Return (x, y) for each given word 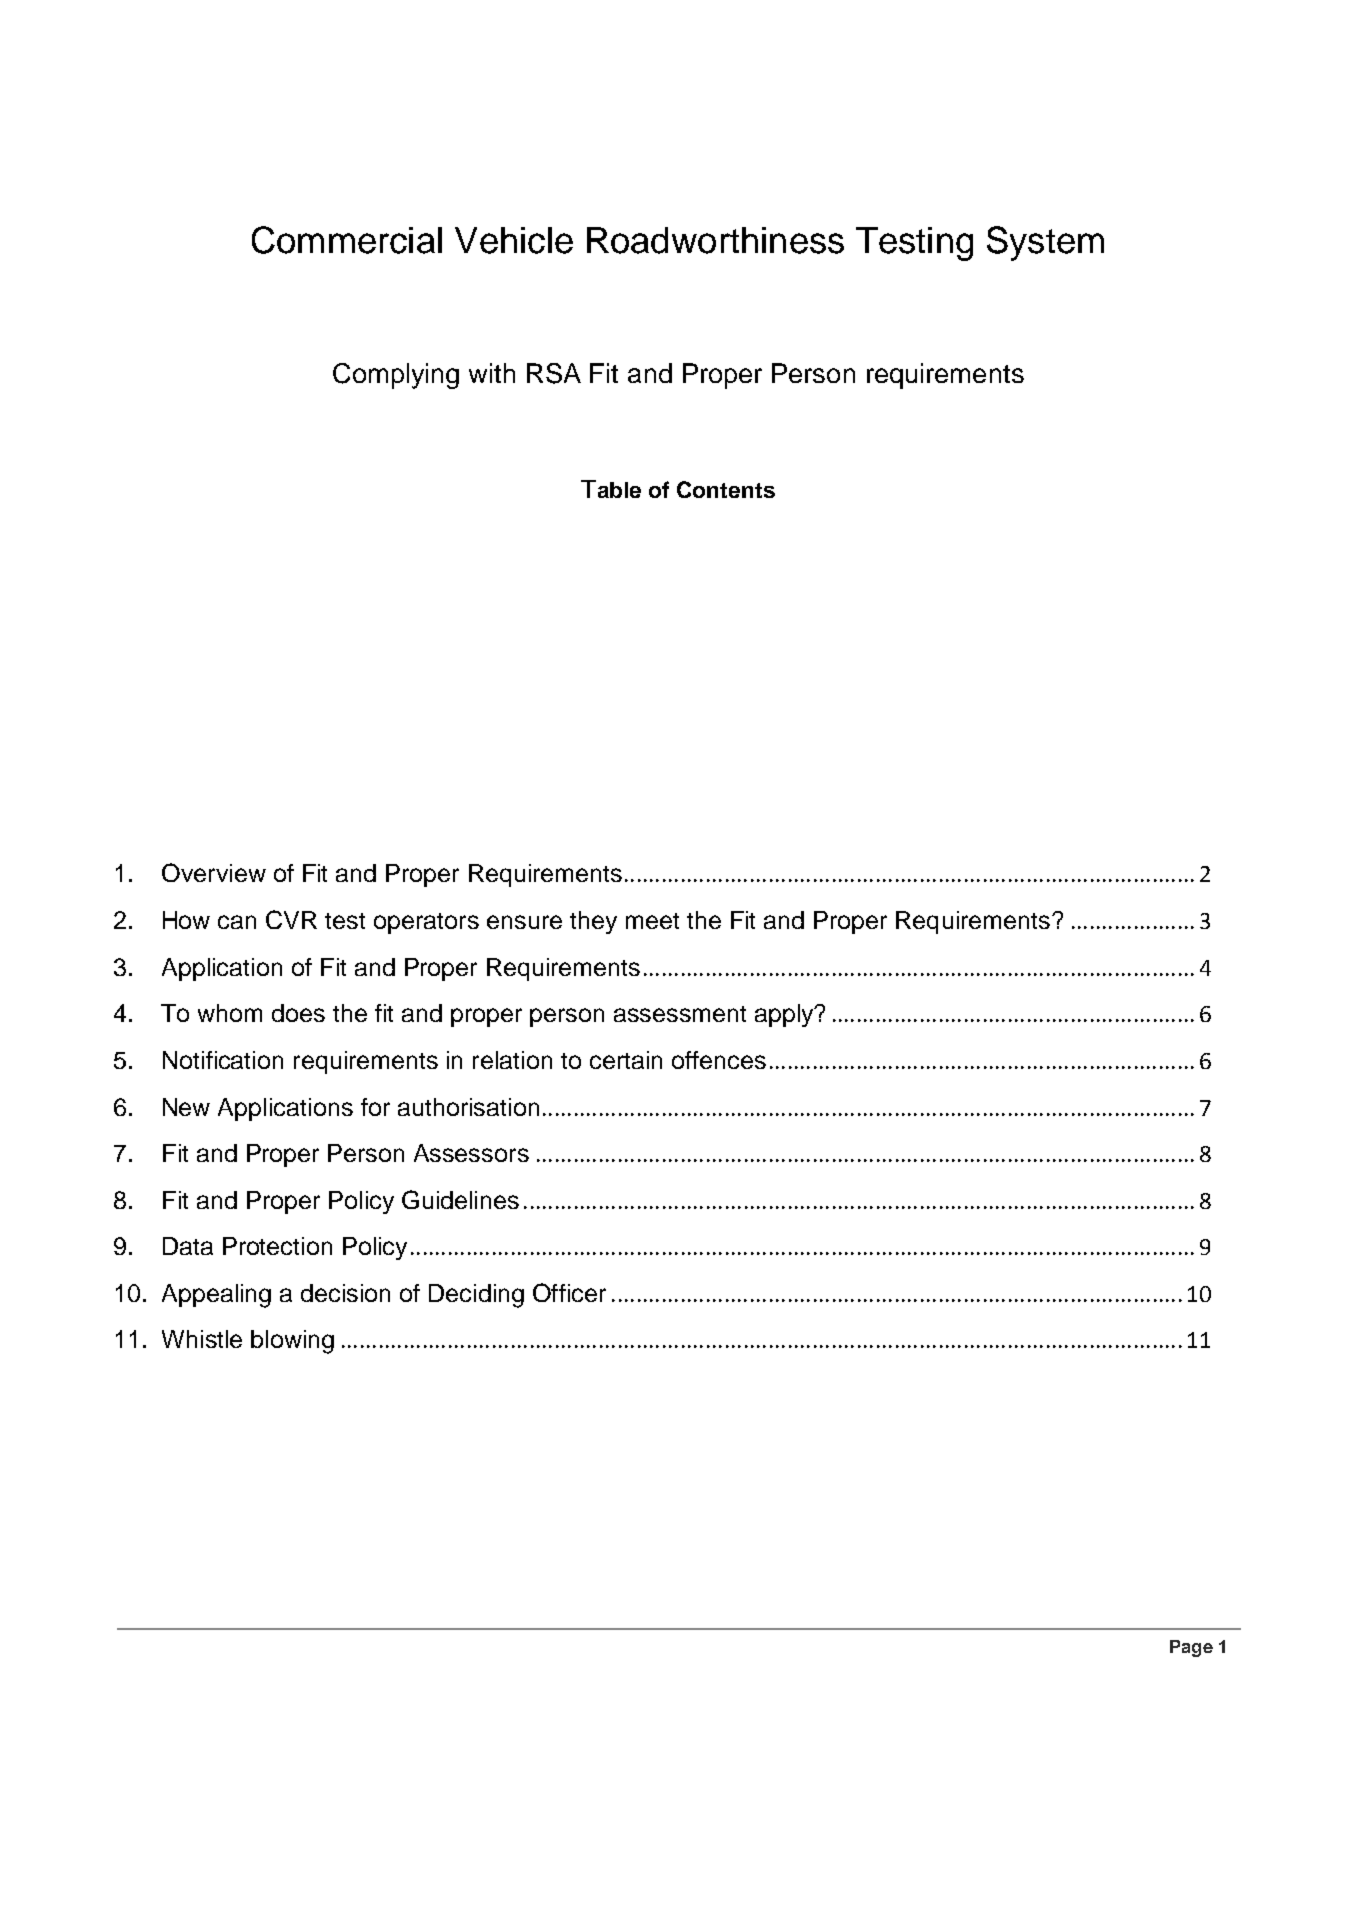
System (1045, 243)
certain (626, 1060)
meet (652, 921)
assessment (680, 1014)
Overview (214, 872)
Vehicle (514, 240)
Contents (726, 489)
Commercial (347, 240)
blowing (292, 1342)
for (375, 1107)
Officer (569, 1292)
